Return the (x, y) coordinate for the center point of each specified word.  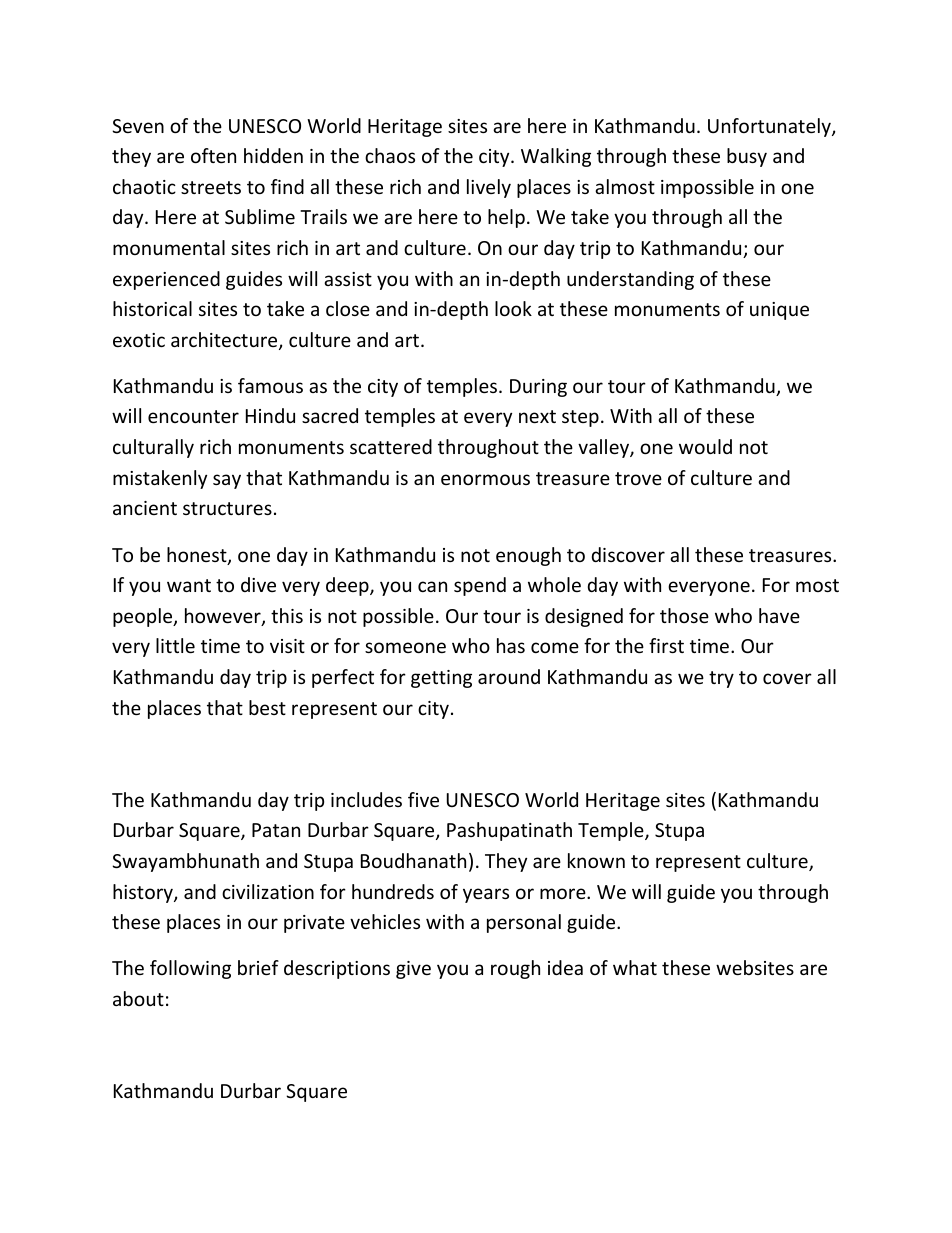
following (190, 969)
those (684, 615)
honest (198, 556)
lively (489, 188)
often (213, 155)
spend (480, 586)
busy (747, 157)
